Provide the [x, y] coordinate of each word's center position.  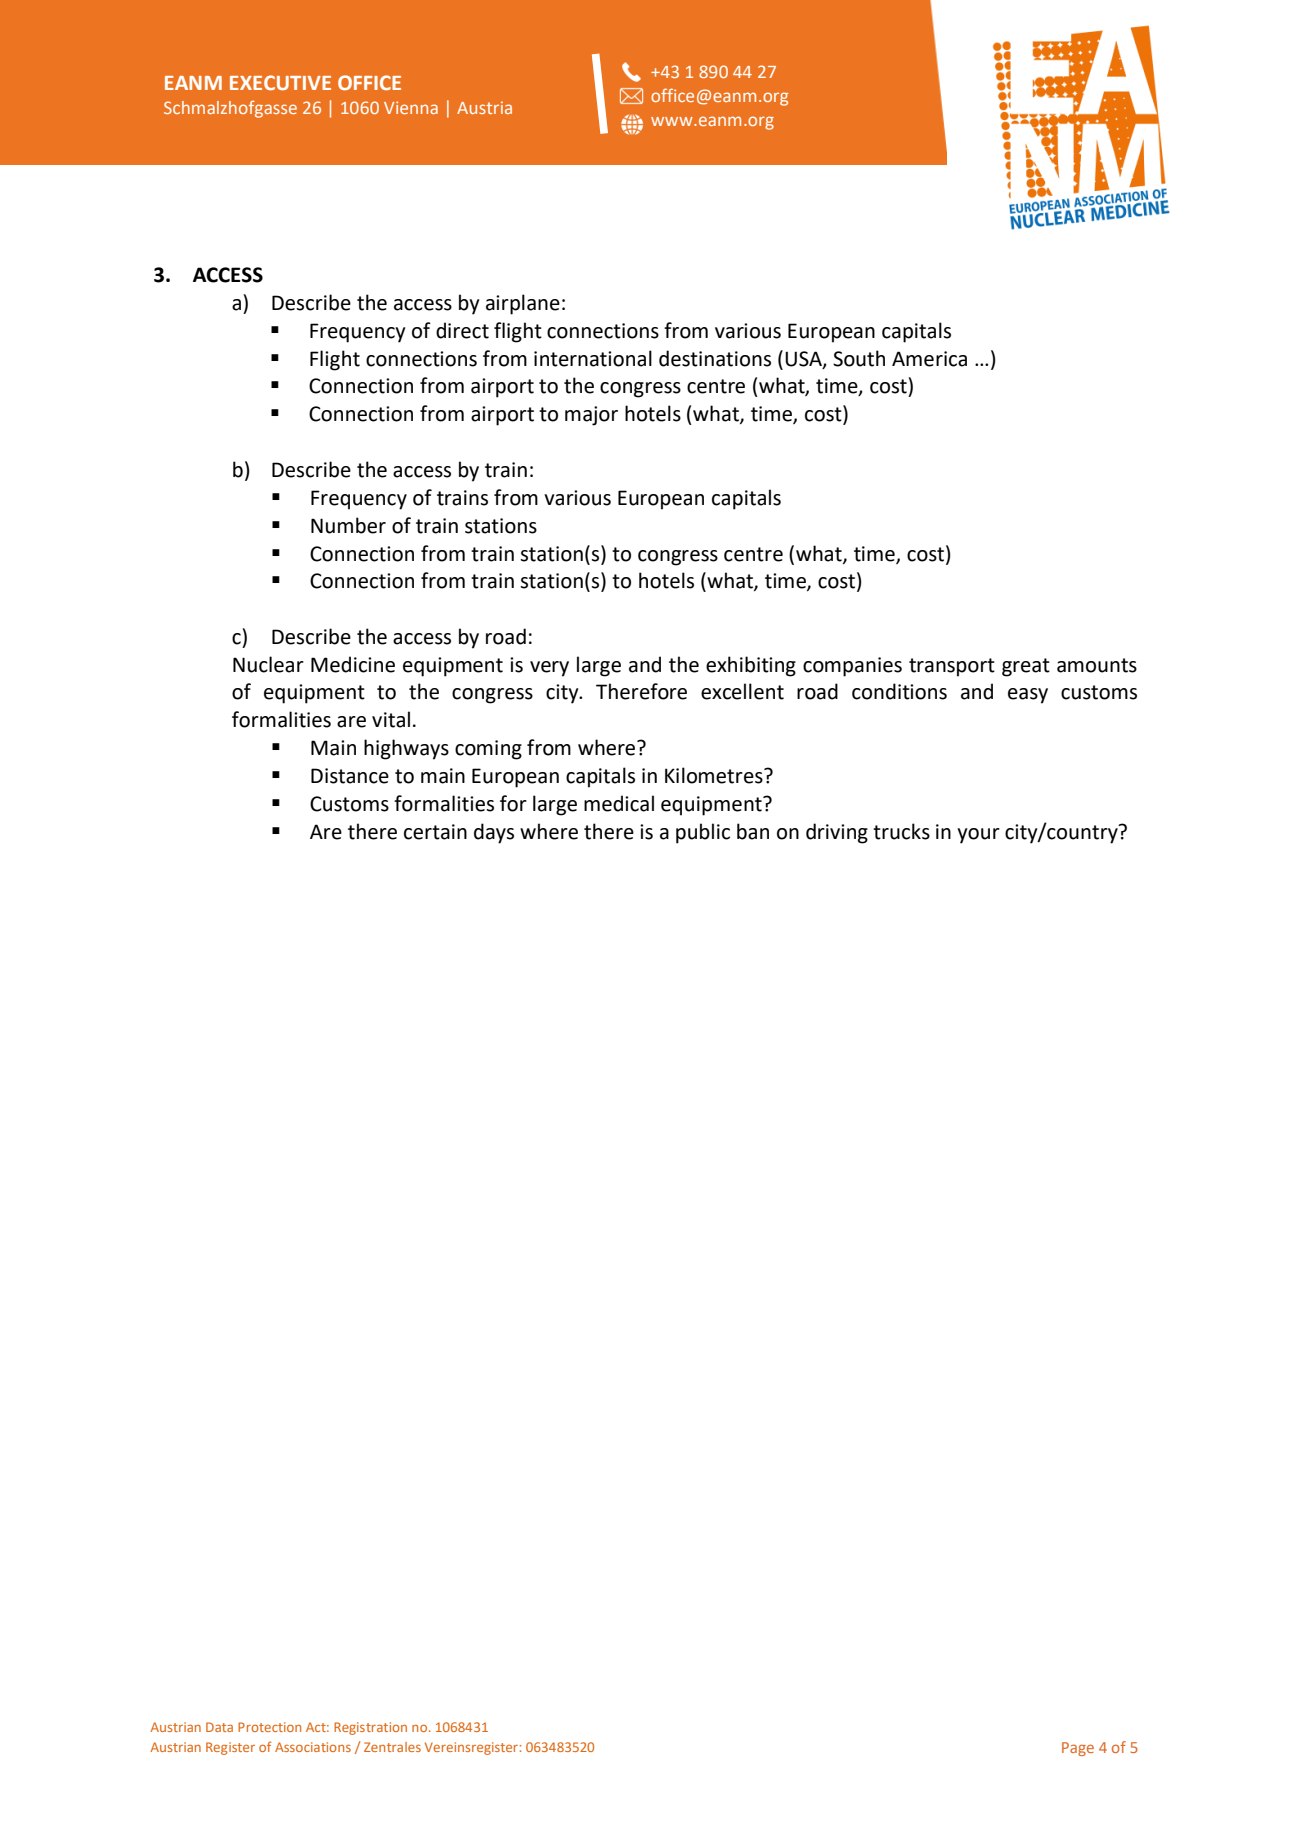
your [978, 836]
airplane [523, 304]
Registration [370, 1728]
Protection [269, 1727]
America [929, 359]
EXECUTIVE [280, 82]
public [703, 833]
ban [753, 831]
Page [1078, 1749]
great [1026, 667]
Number [348, 525]
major [591, 416]
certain [435, 832]
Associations [313, 1747]
